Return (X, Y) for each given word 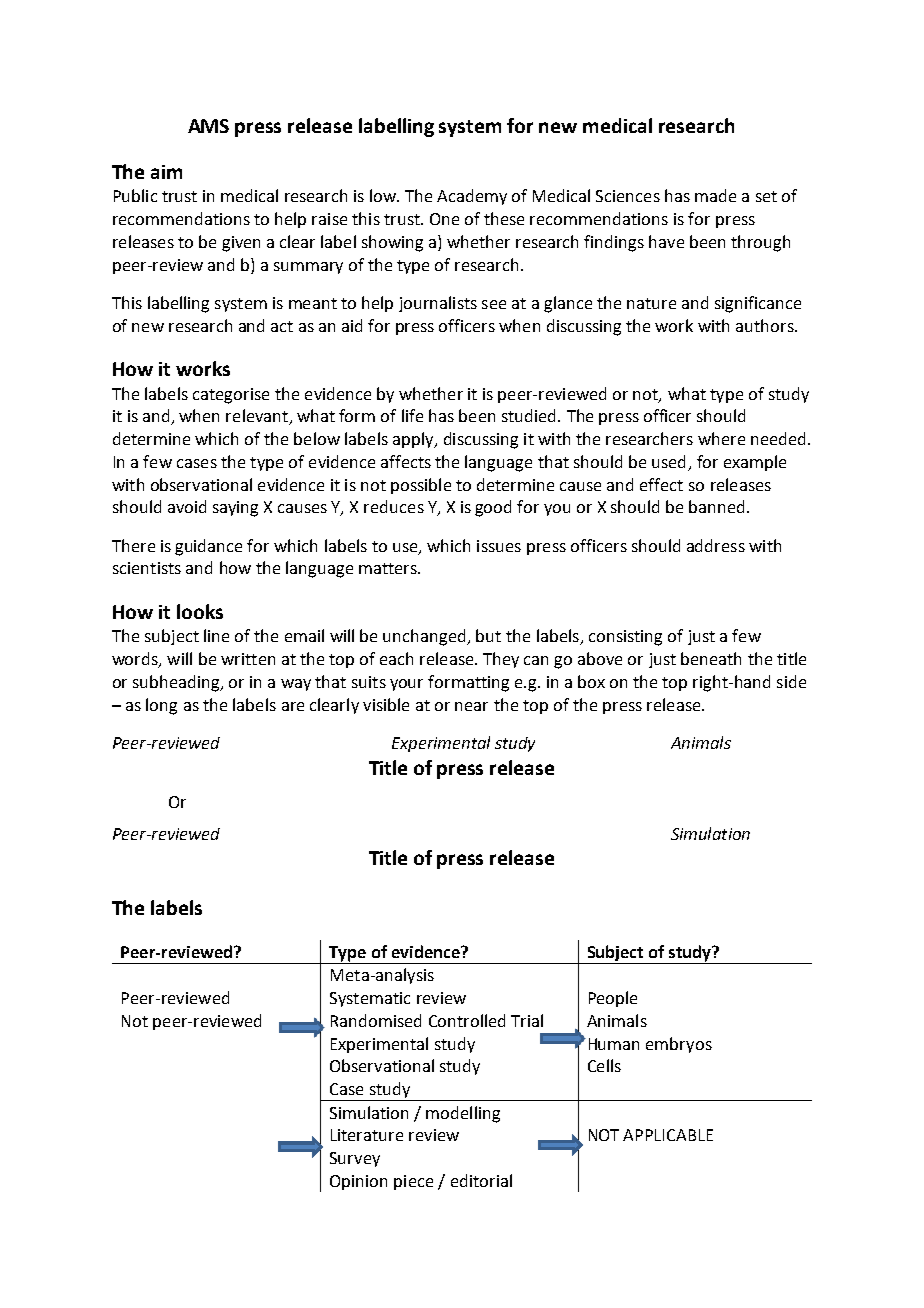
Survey (355, 1159)
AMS (208, 126)
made (715, 195)
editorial (481, 1180)
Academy (472, 197)
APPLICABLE (668, 1135)
